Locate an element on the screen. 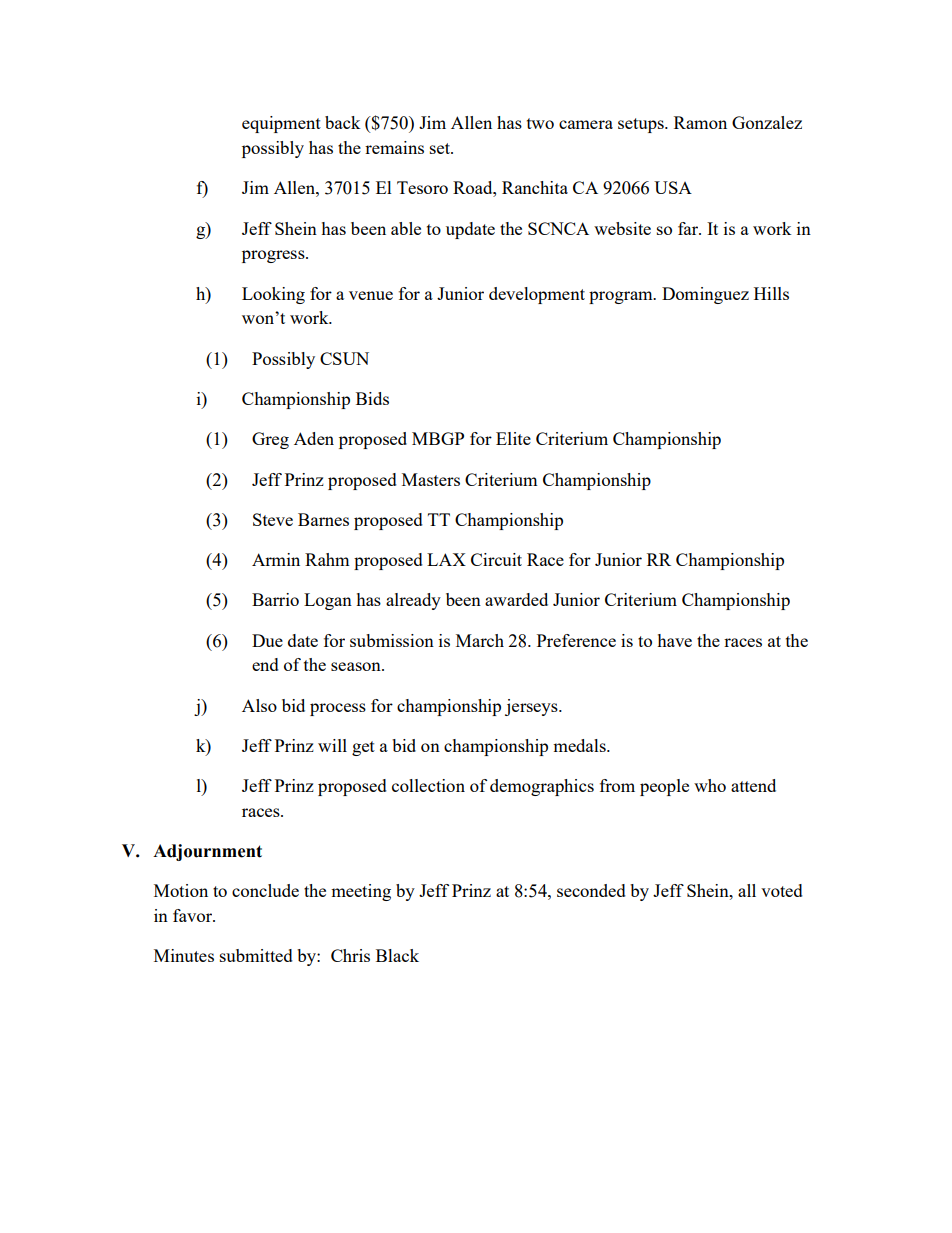  Greg is located at coordinates (270, 440).
